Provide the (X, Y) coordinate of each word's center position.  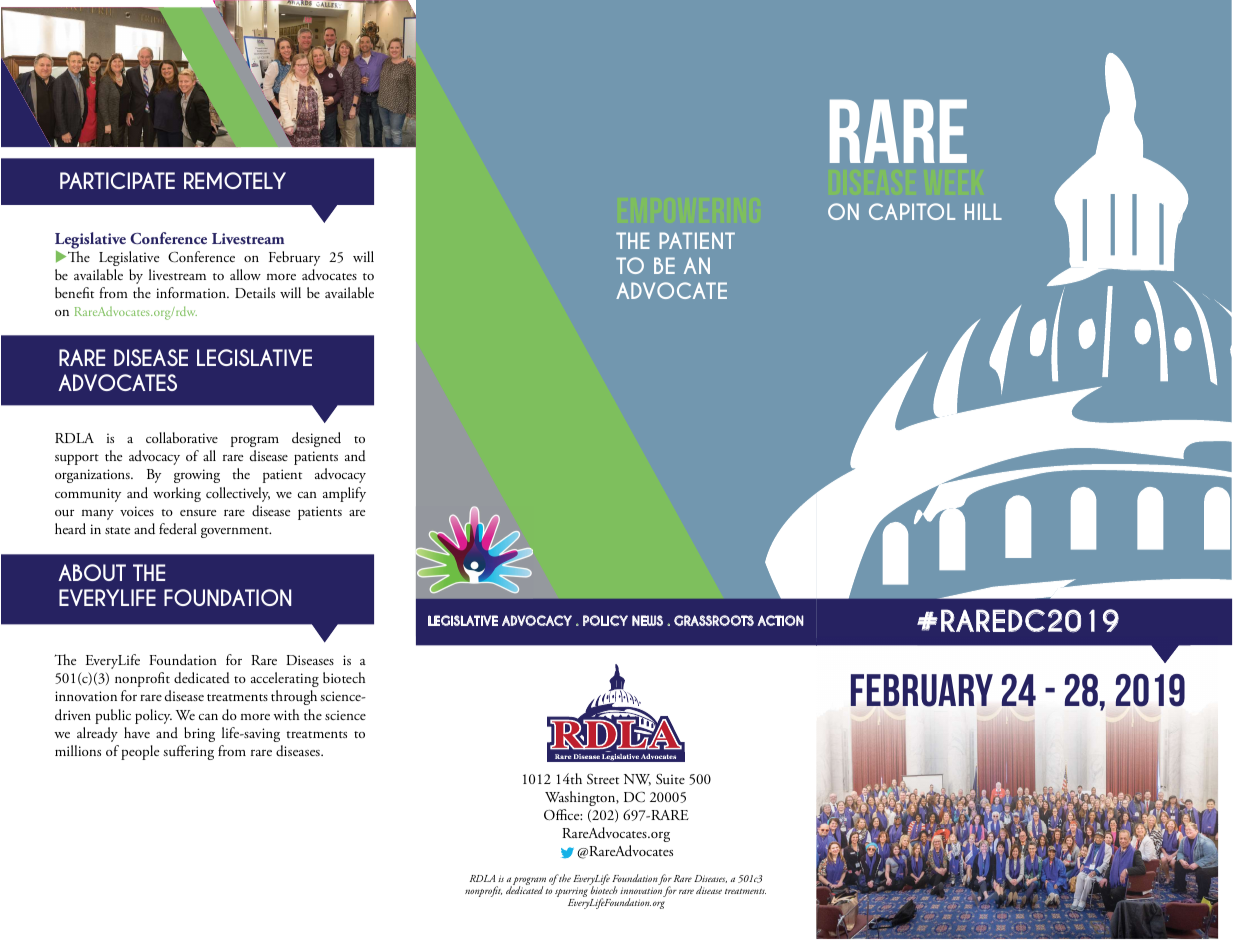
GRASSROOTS (714, 620)
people (140, 752)
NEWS (647, 620)
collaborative (182, 437)
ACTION (780, 620)
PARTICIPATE (117, 180)
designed (316, 439)
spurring (571, 893)
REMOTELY (235, 180)
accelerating (285, 679)
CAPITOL (912, 211)
